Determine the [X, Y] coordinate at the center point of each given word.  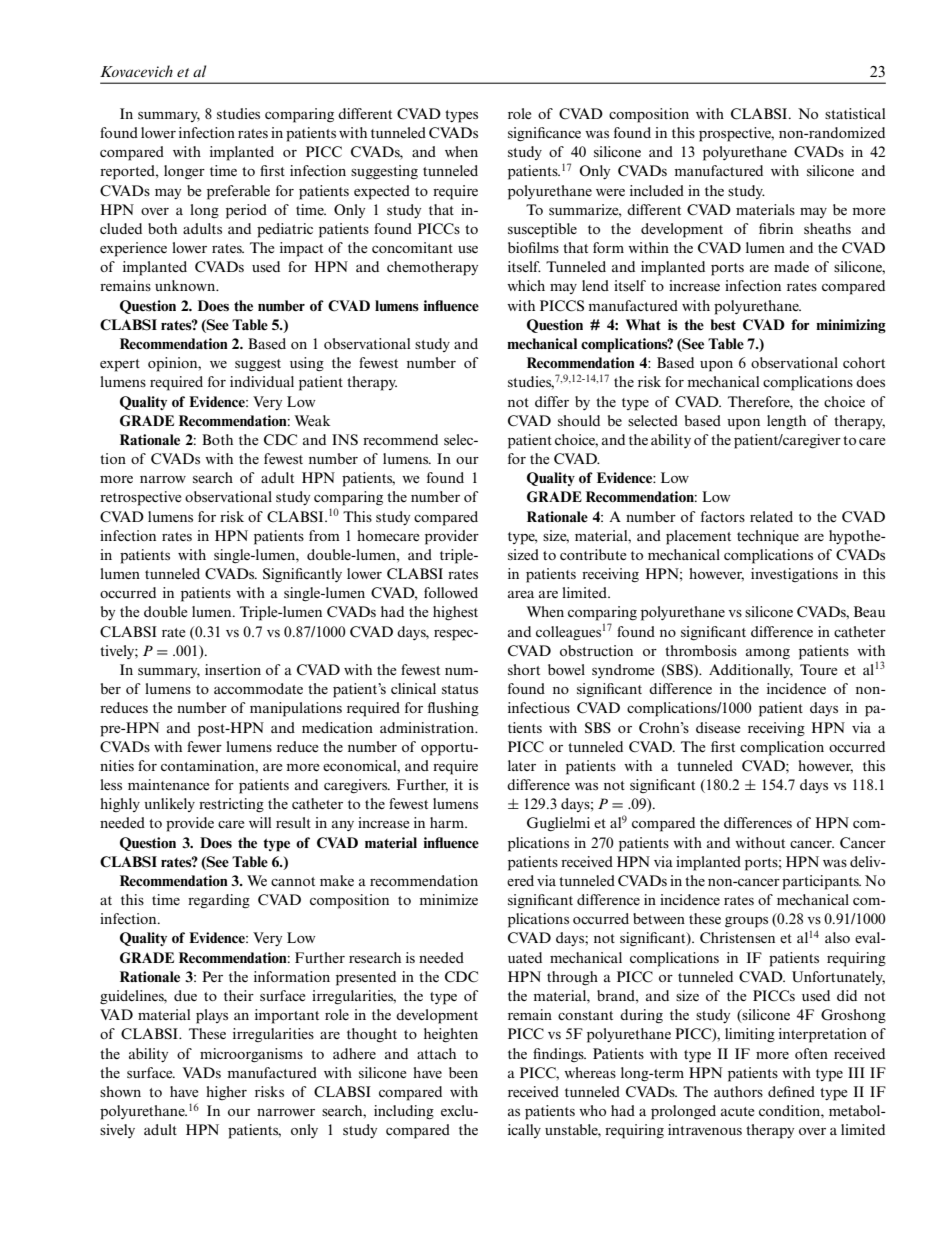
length [786, 422]
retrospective [140, 498]
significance [544, 134]
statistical [855, 113]
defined [791, 1091]
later [522, 765]
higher [226, 1093]
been [463, 1072]
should [579, 420]
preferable [238, 192]
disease [718, 727]
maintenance [168, 784]
